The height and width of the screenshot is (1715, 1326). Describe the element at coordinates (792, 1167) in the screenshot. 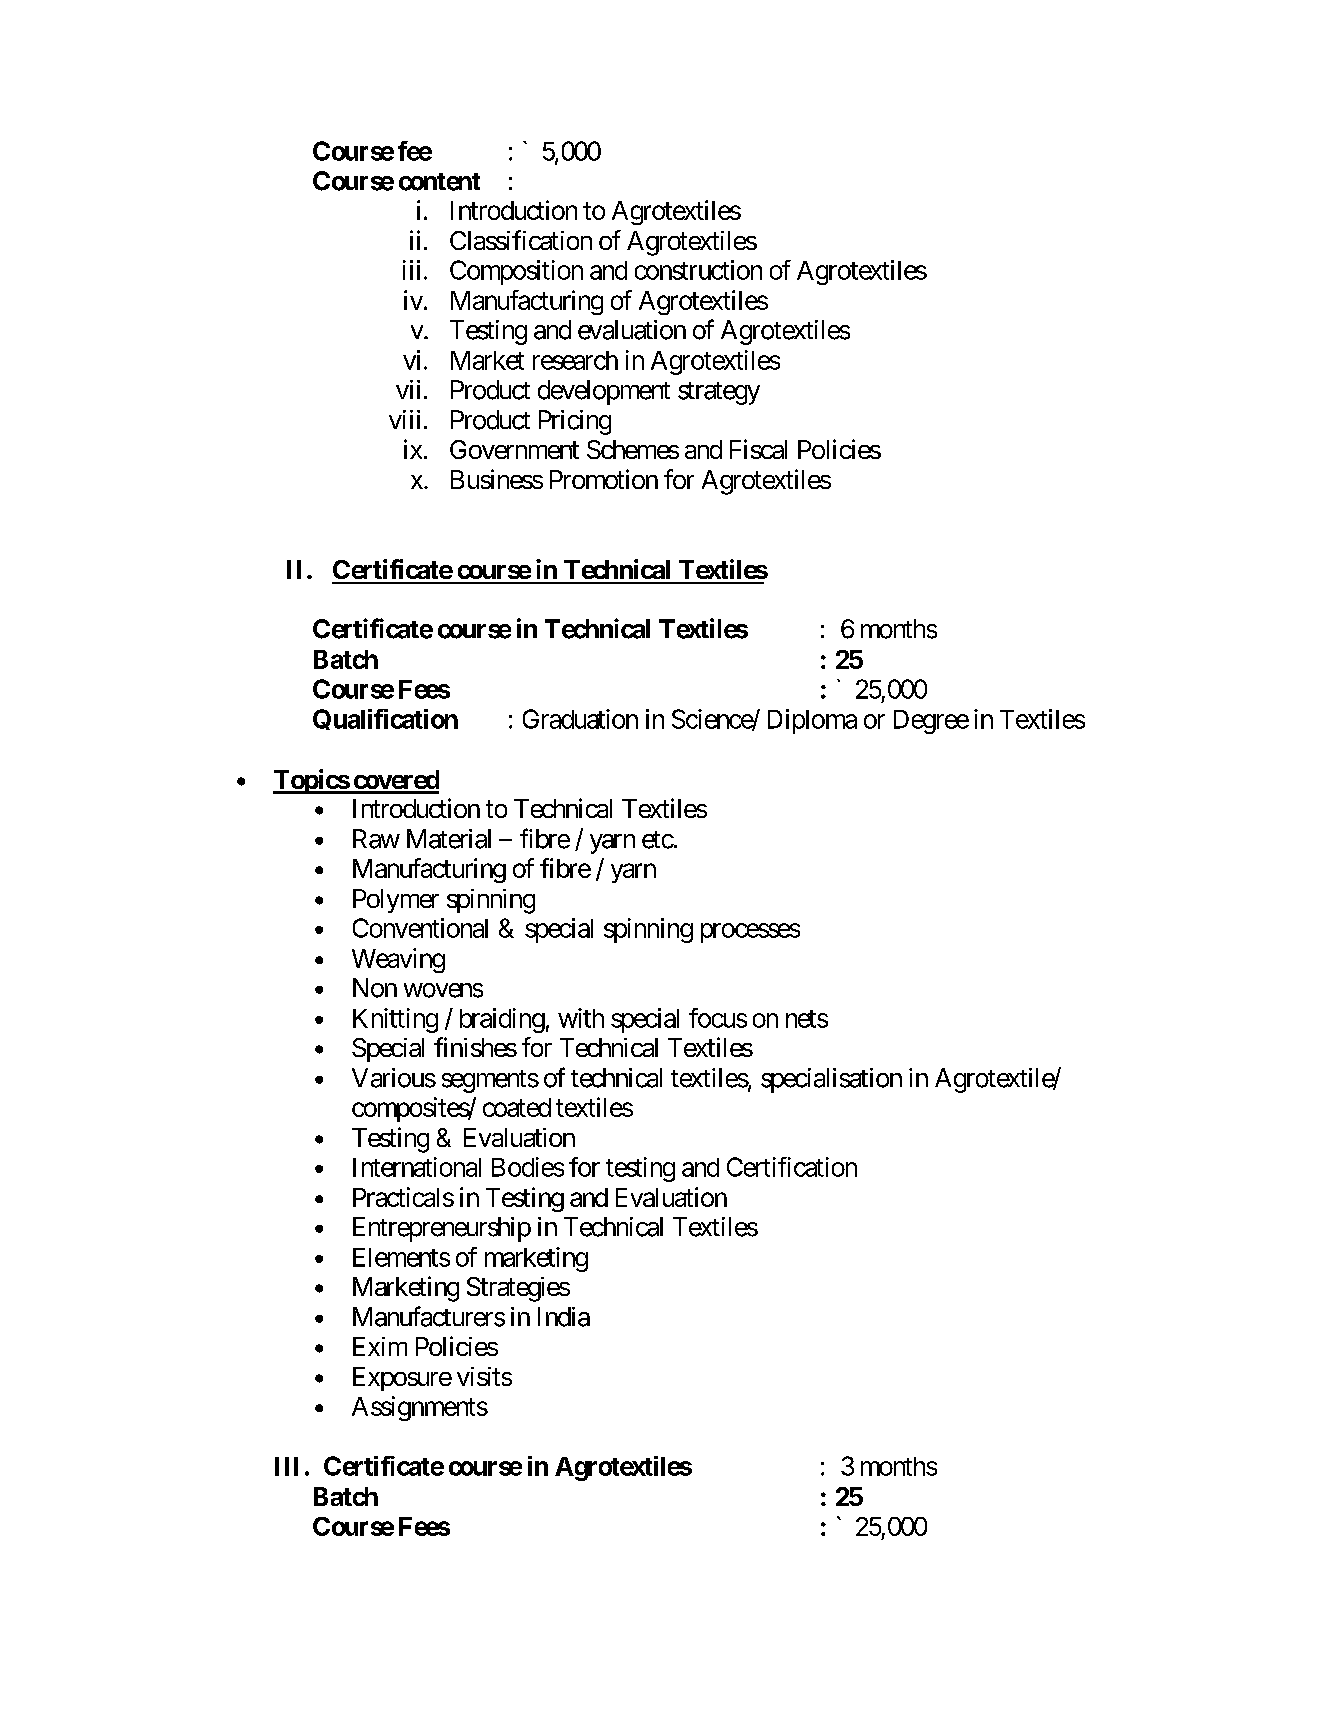

I see `Certification` at that location.
